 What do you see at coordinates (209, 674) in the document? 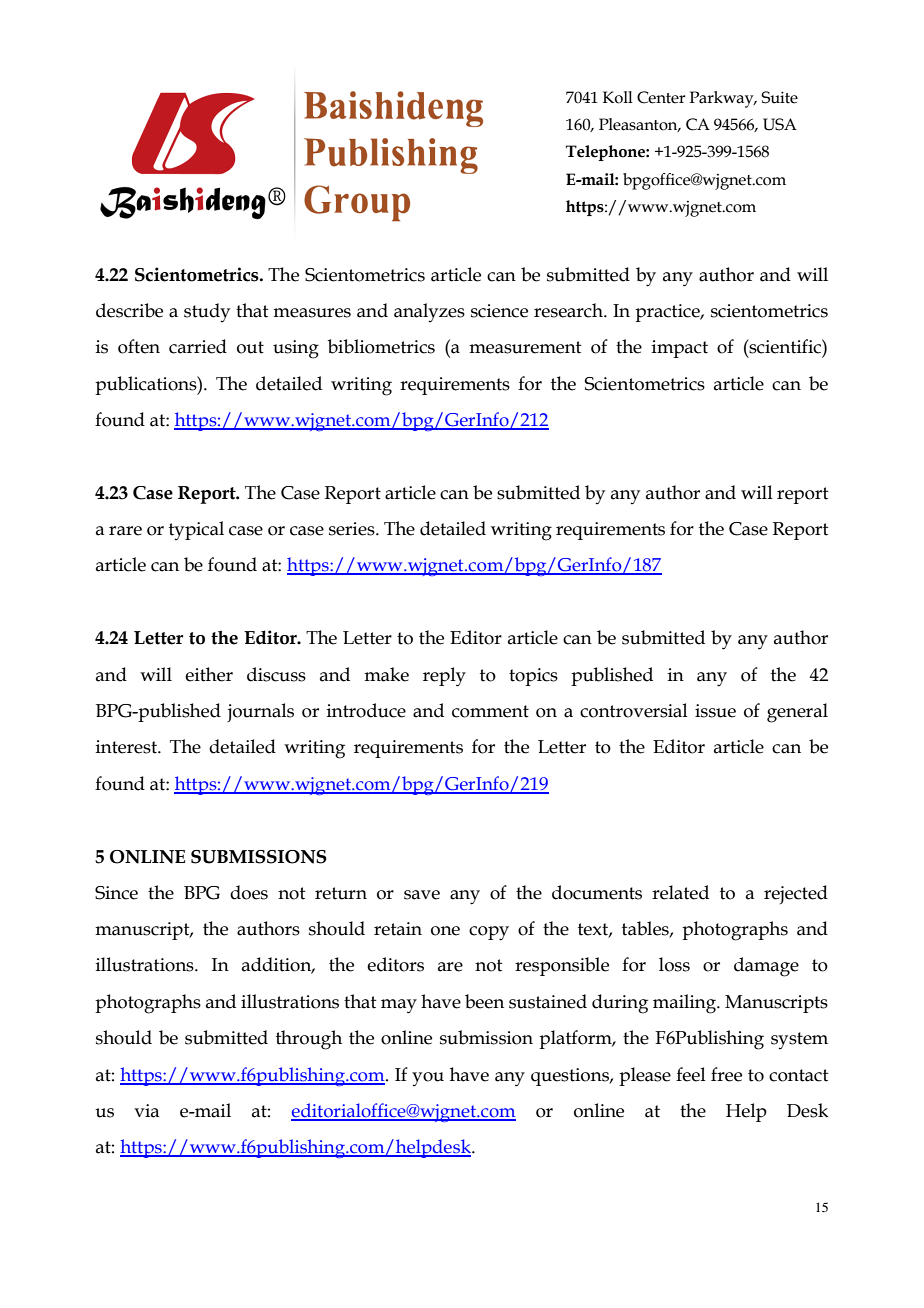
I see `either` at bounding box center [209, 674].
